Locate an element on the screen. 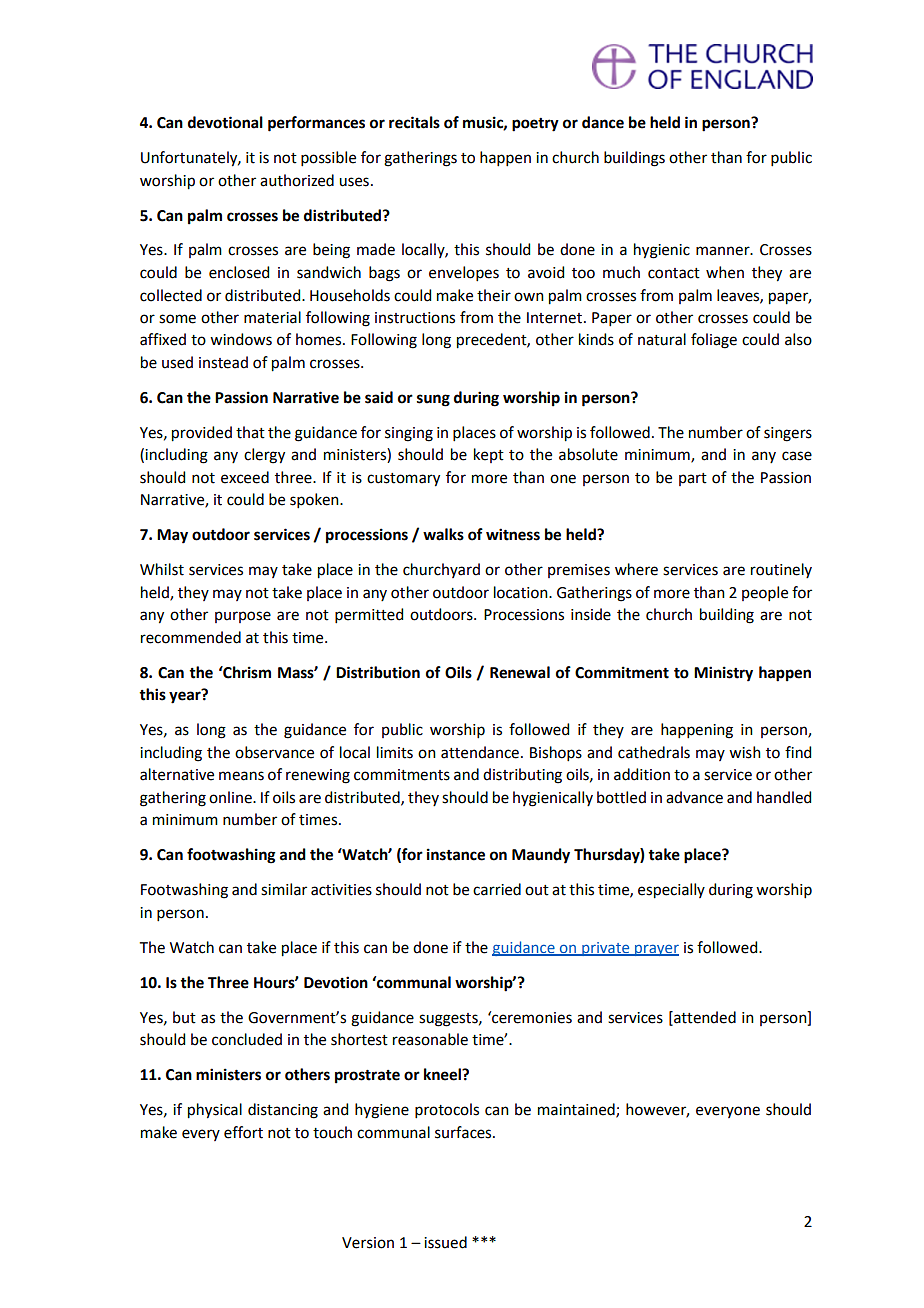 This screenshot has height=1308, width=924. effort is located at coordinates (243, 1132).
